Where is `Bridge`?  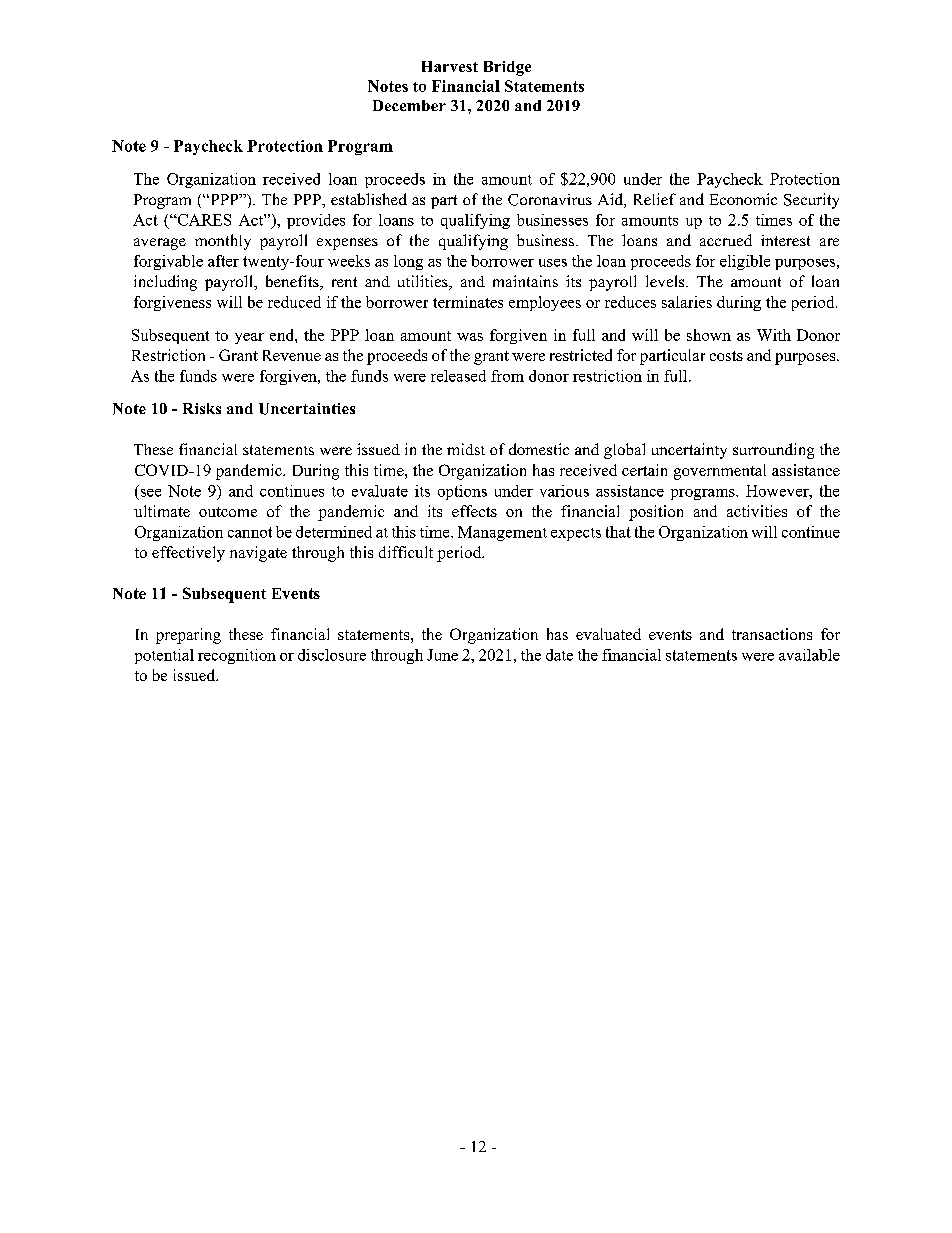 Bridge is located at coordinates (507, 68).
